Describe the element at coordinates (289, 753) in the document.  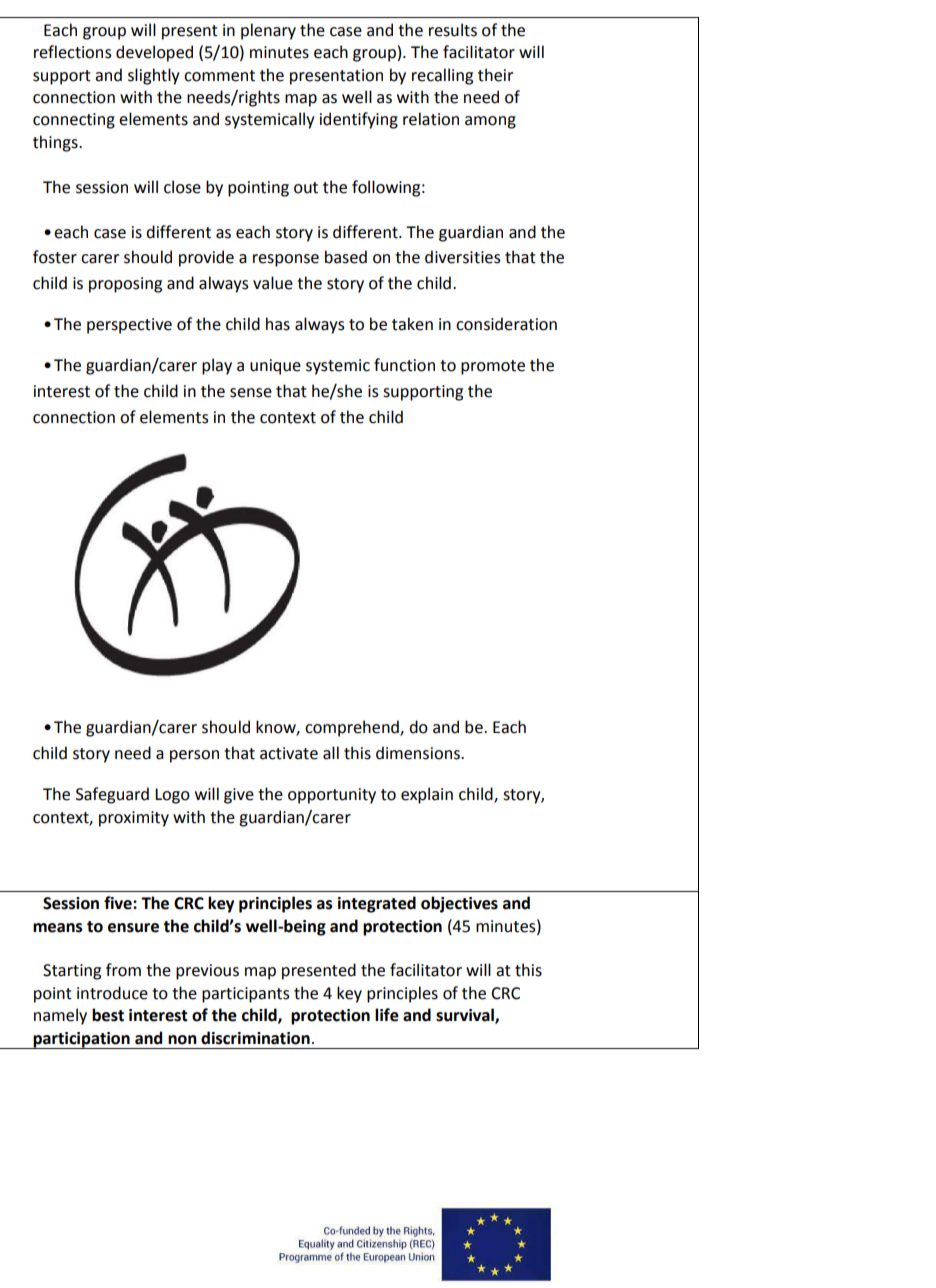
I see `activate` at that location.
